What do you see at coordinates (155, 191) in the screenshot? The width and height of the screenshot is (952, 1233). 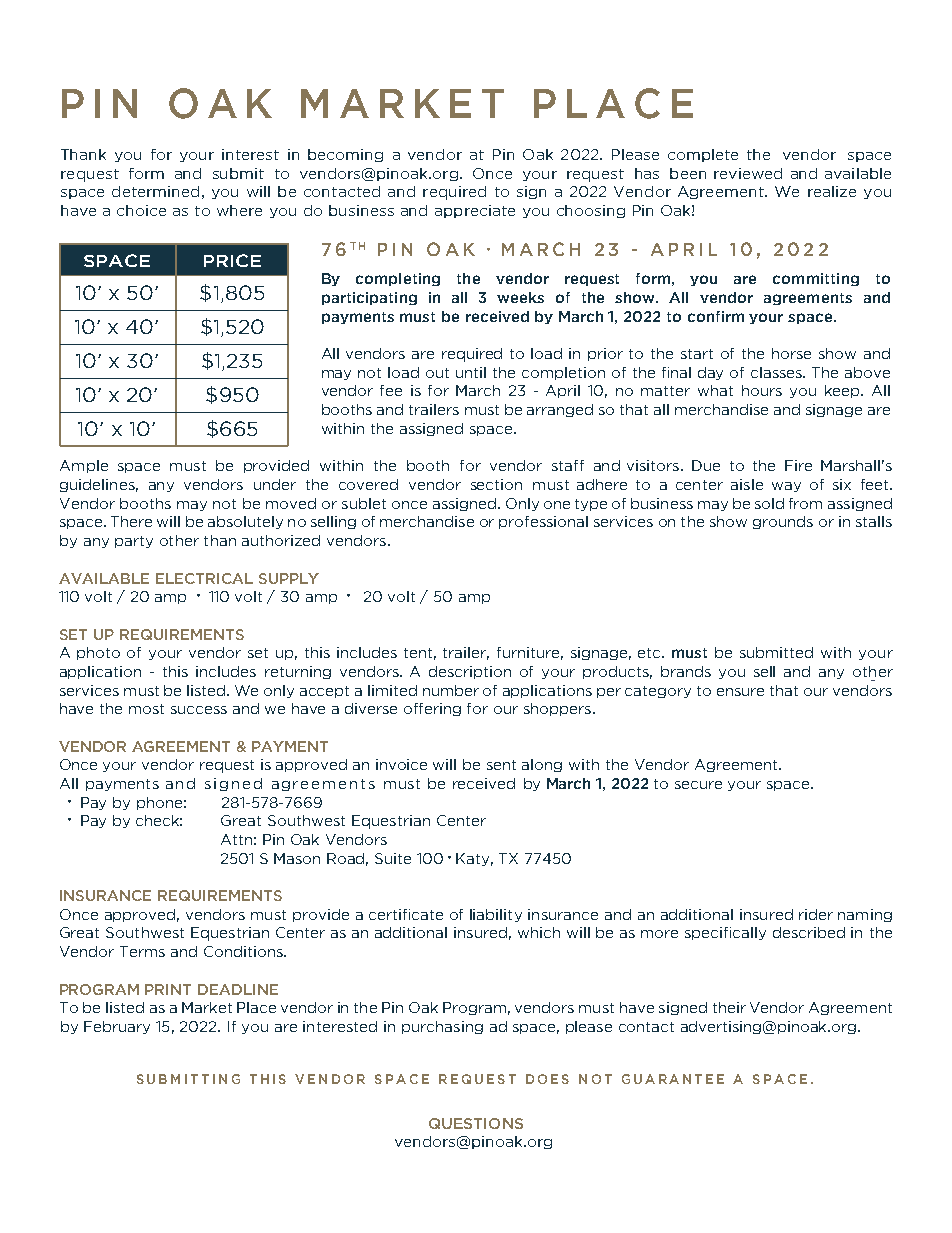 I see `determined` at bounding box center [155, 191].
